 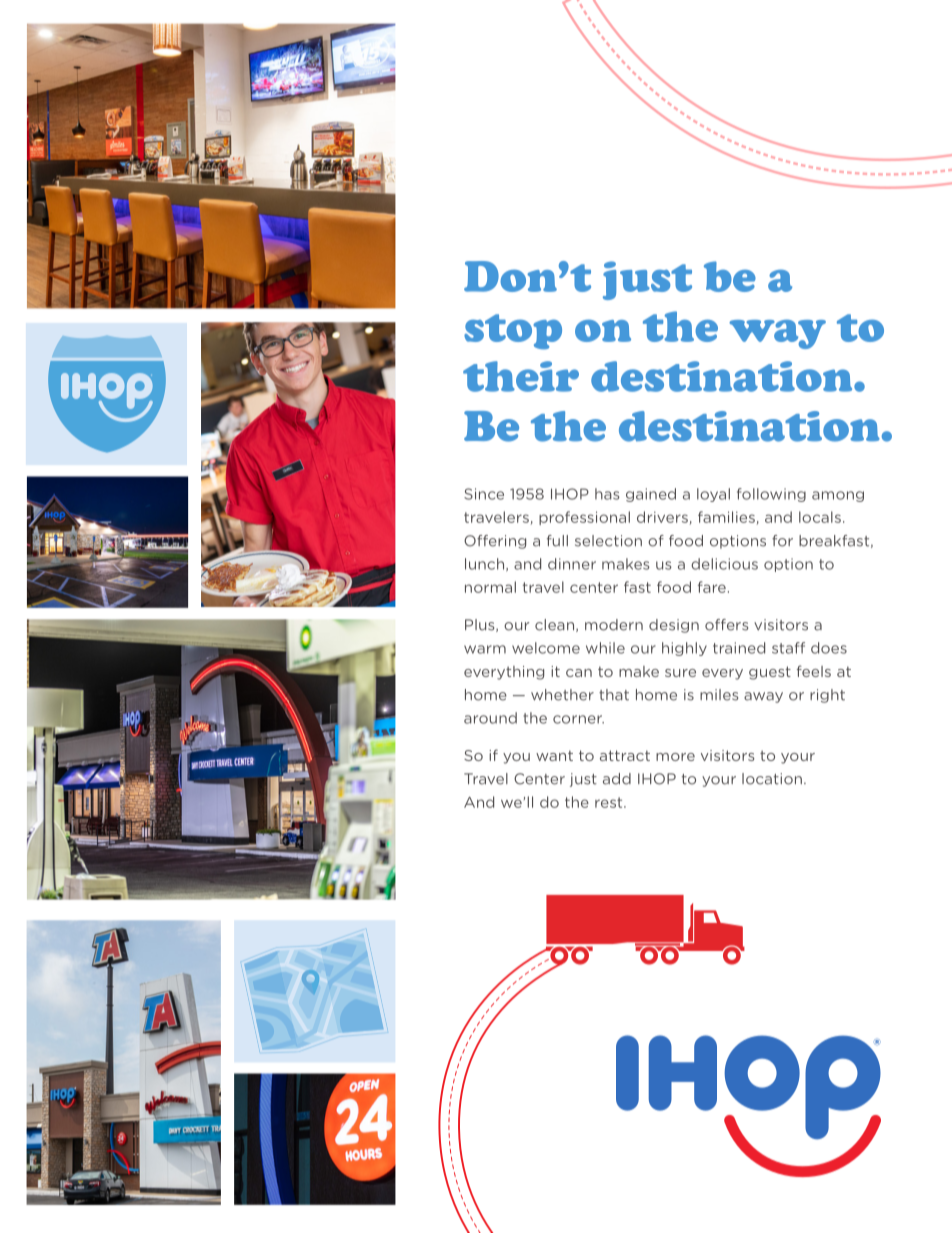 I want to click on want, so click(x=554, y=755).
